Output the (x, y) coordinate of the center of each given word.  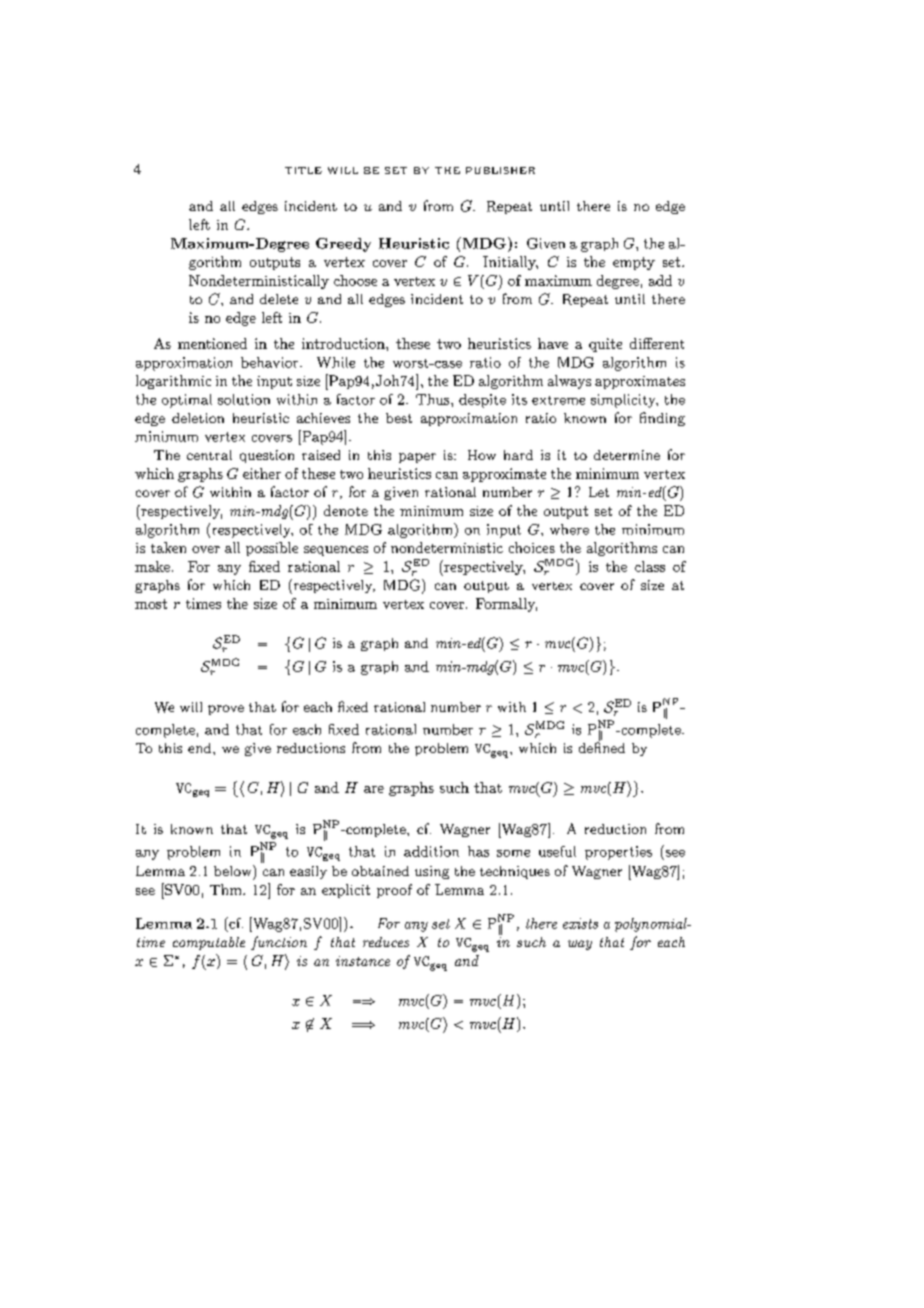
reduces (386, 942)
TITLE (303, 170)
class (650, 566)
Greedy (343, 245)
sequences (336, 551)
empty (634, 263)
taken (168, 547)
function (279, 943)
